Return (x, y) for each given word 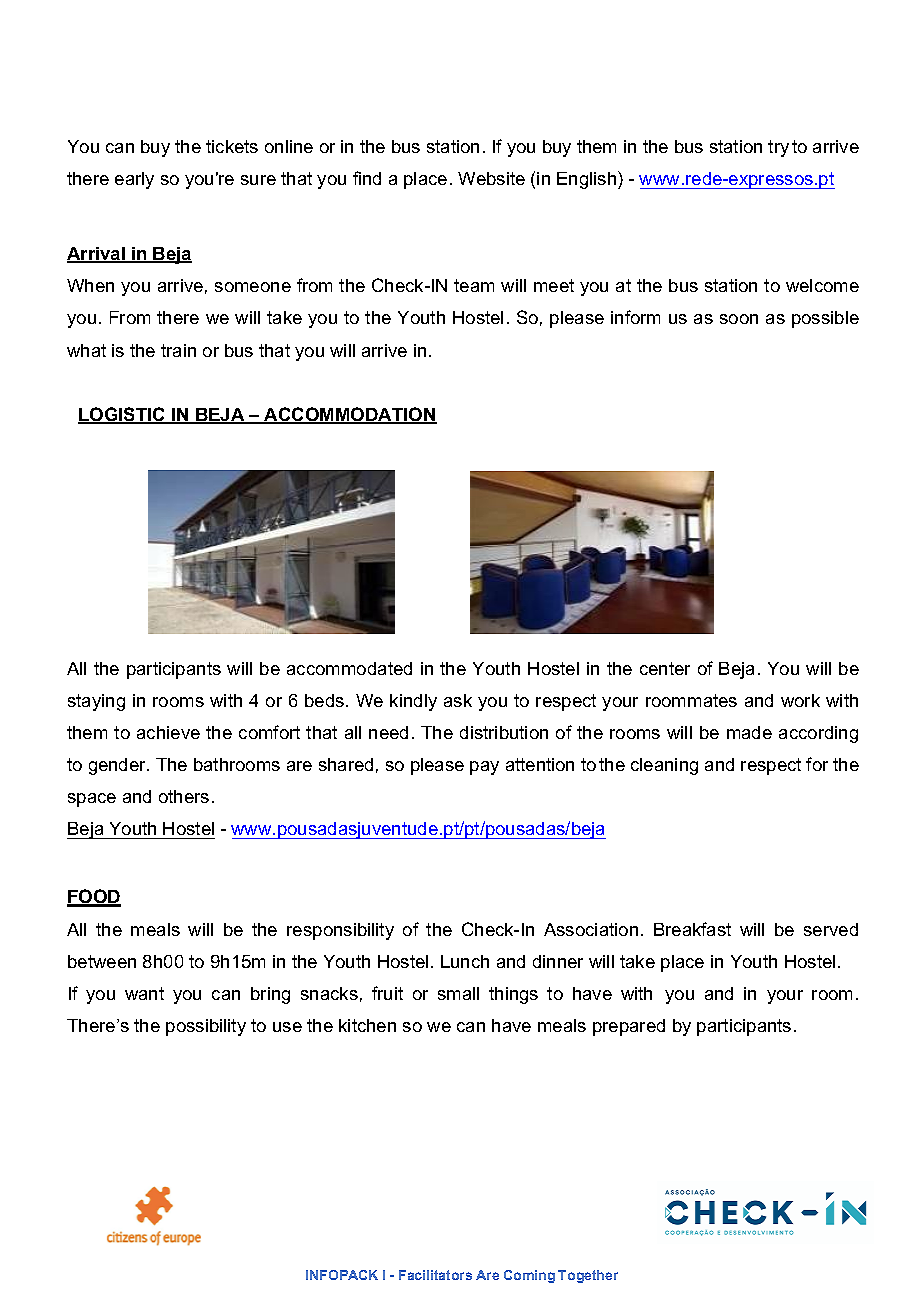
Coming (529, 1276)
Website (491, 178)
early (134, 180)
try (778, 148)
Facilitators (435, 1275)
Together (588, 1276)
